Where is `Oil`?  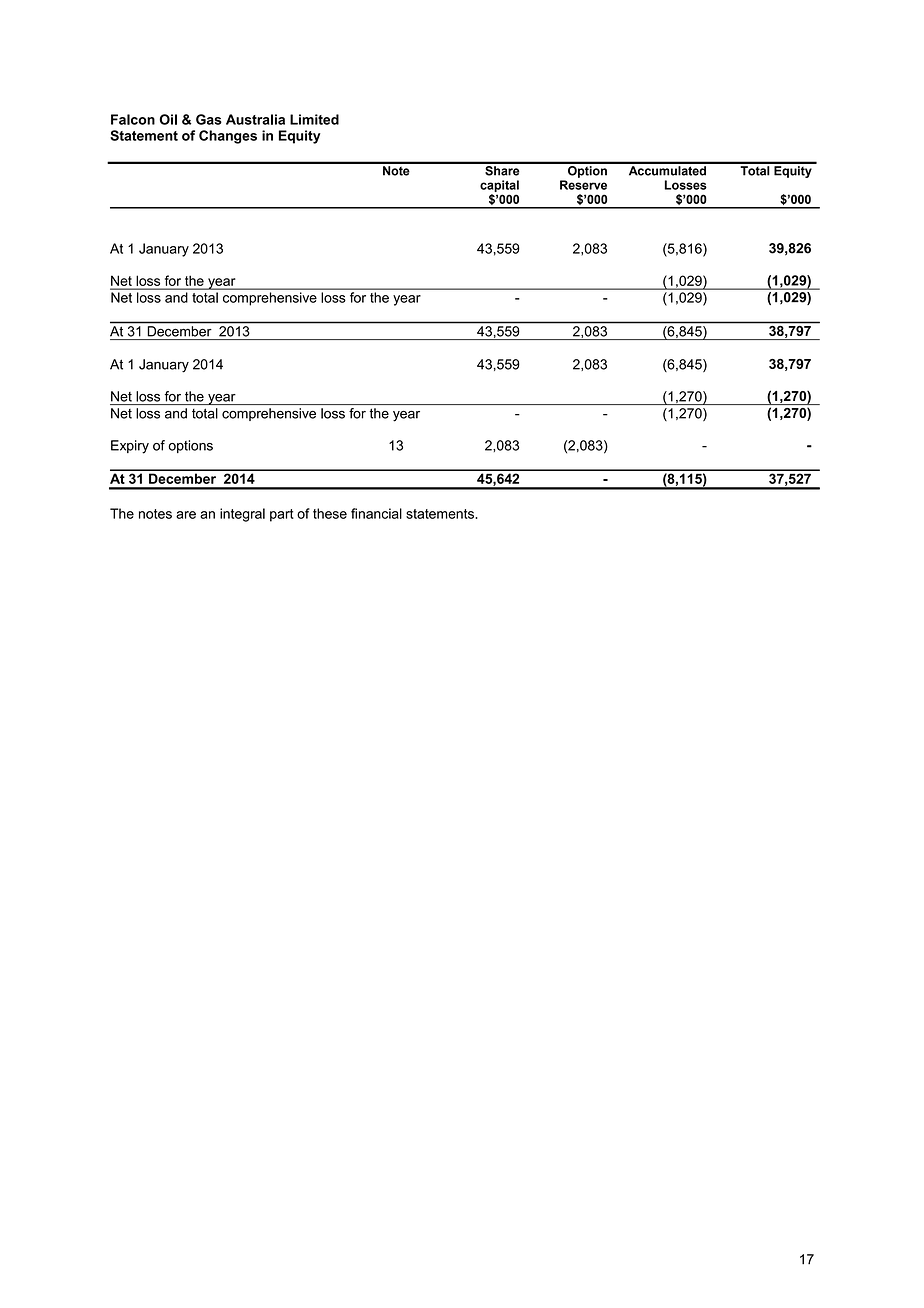
Oil is located at coordinates (168, 119).
